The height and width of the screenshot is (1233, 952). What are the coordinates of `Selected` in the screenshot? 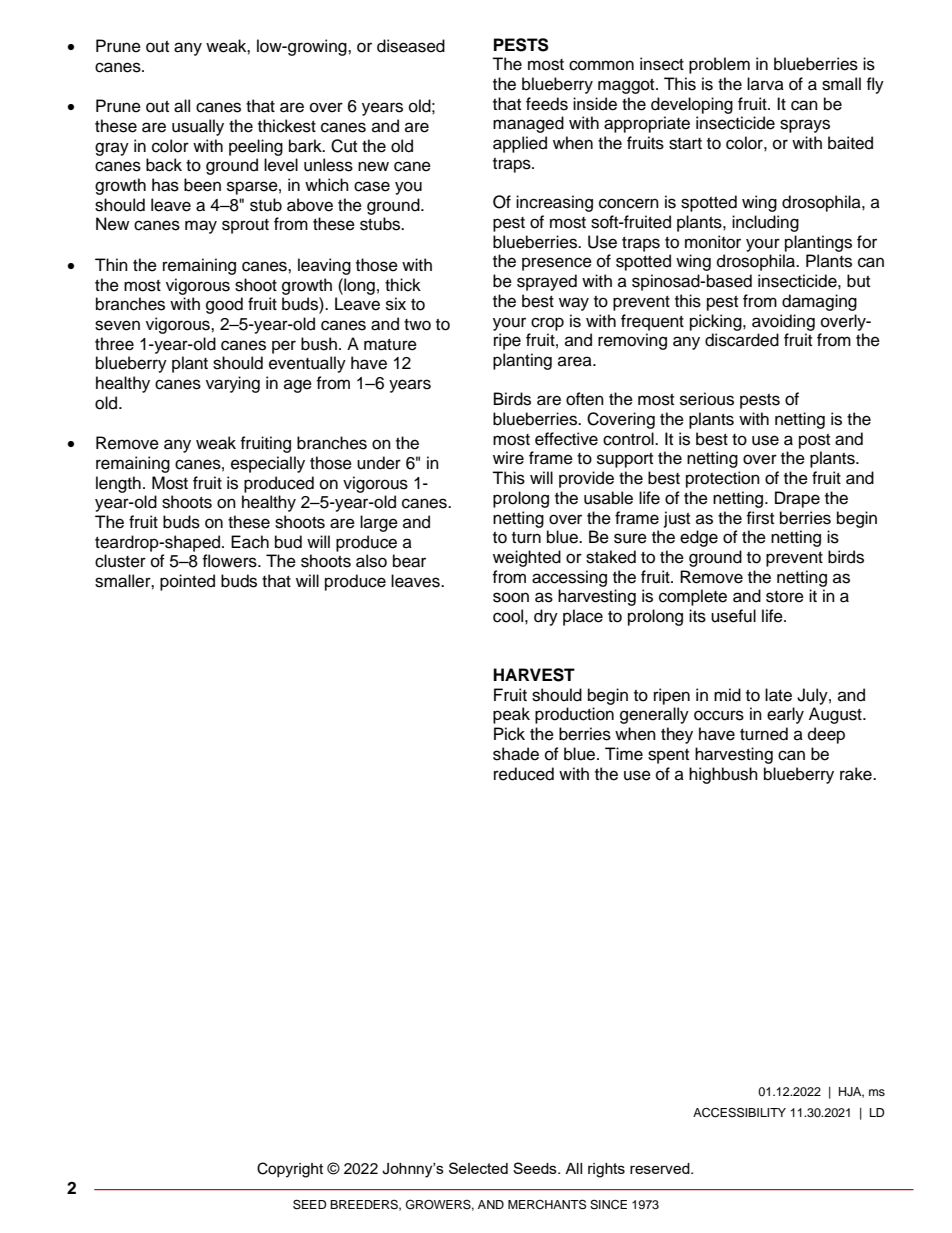 It's located at (478, 1168).
